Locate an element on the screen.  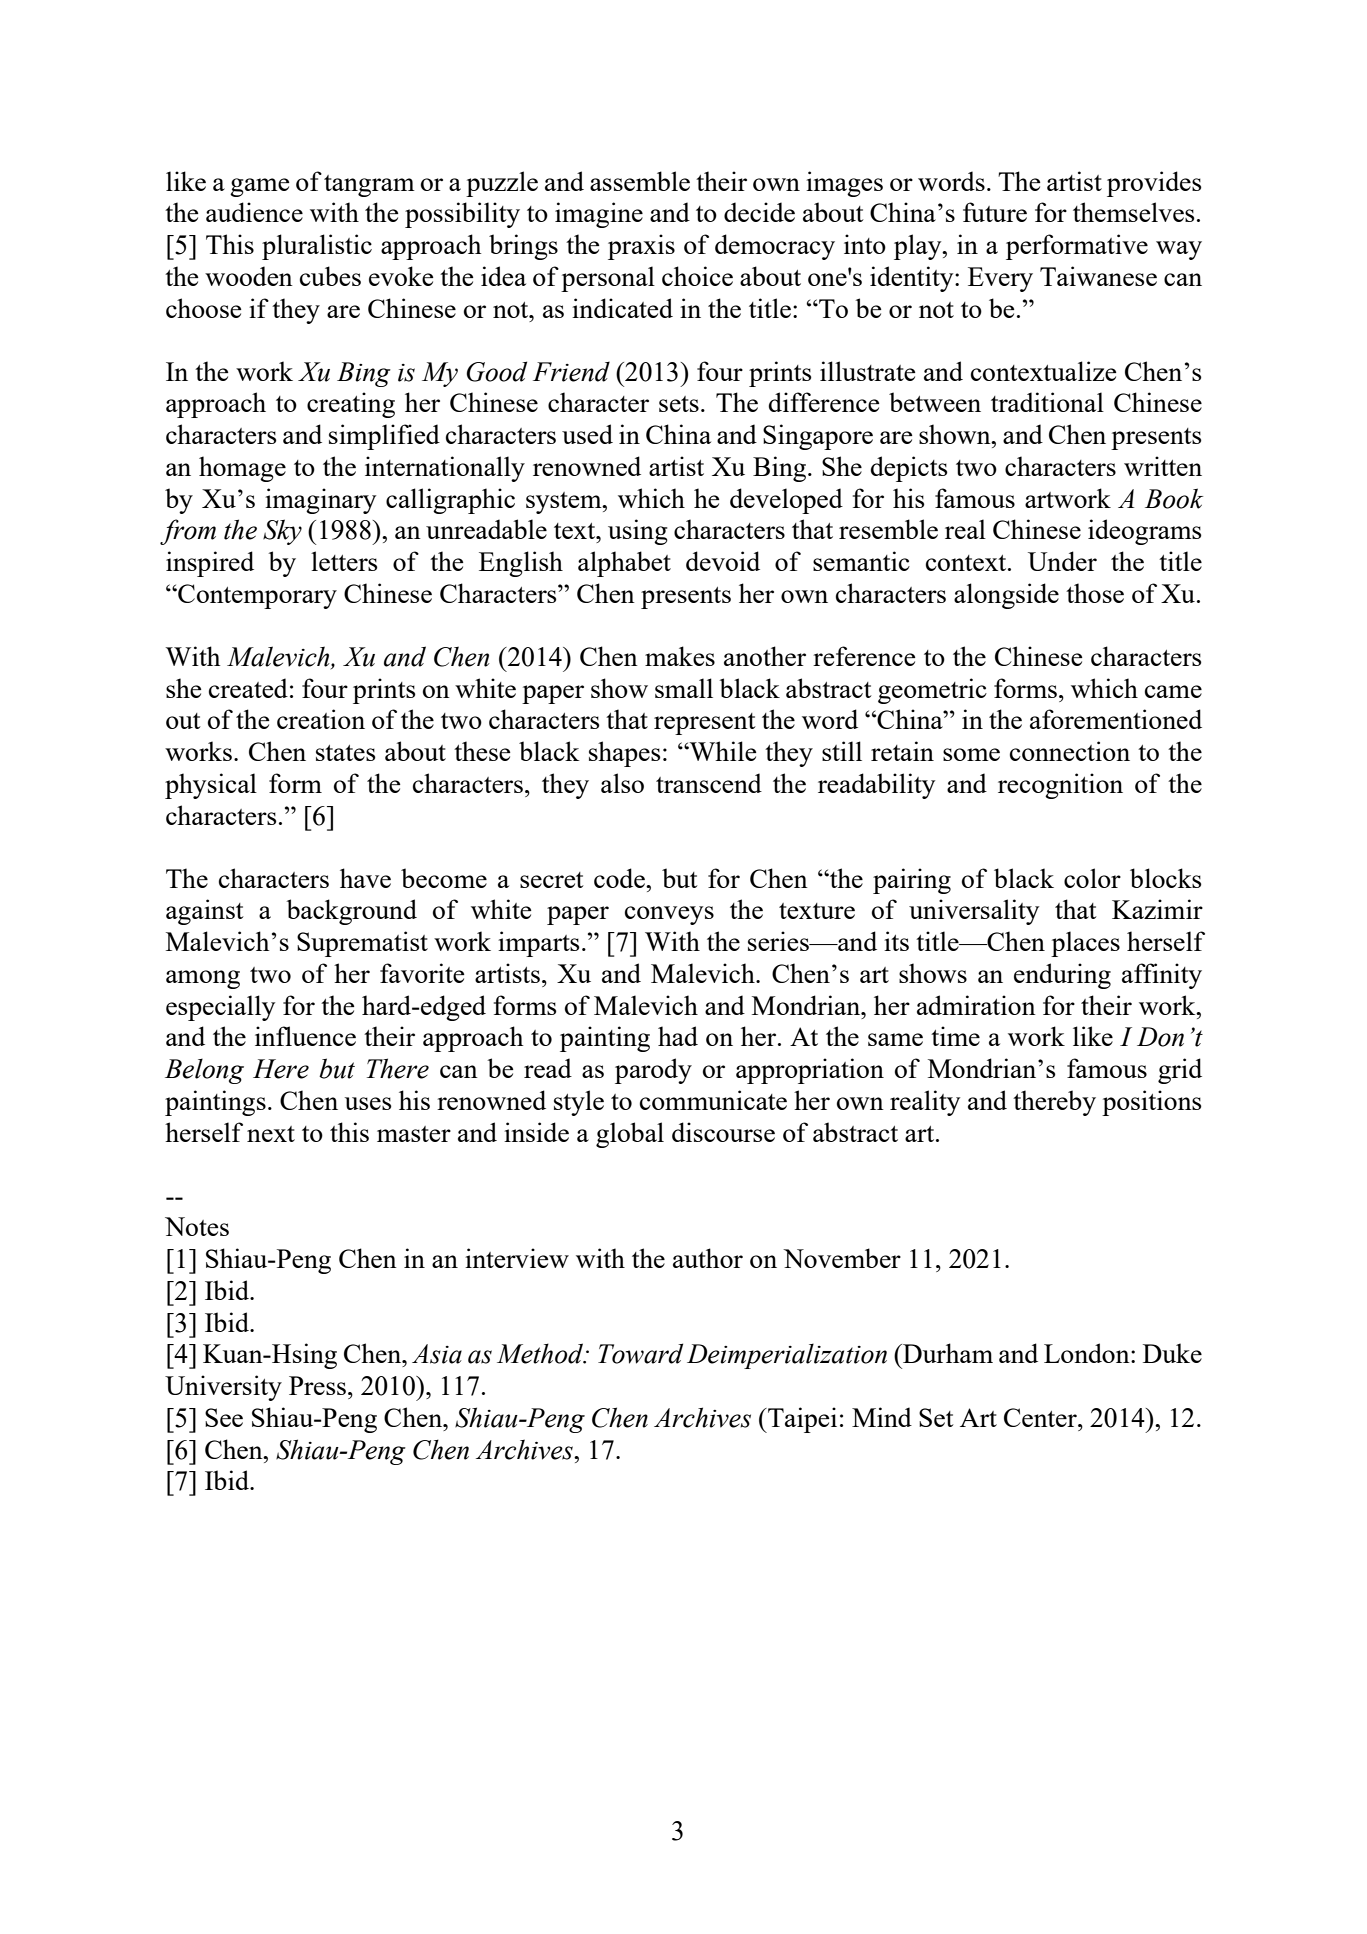
praxis is located at coordinates (641, 247).
